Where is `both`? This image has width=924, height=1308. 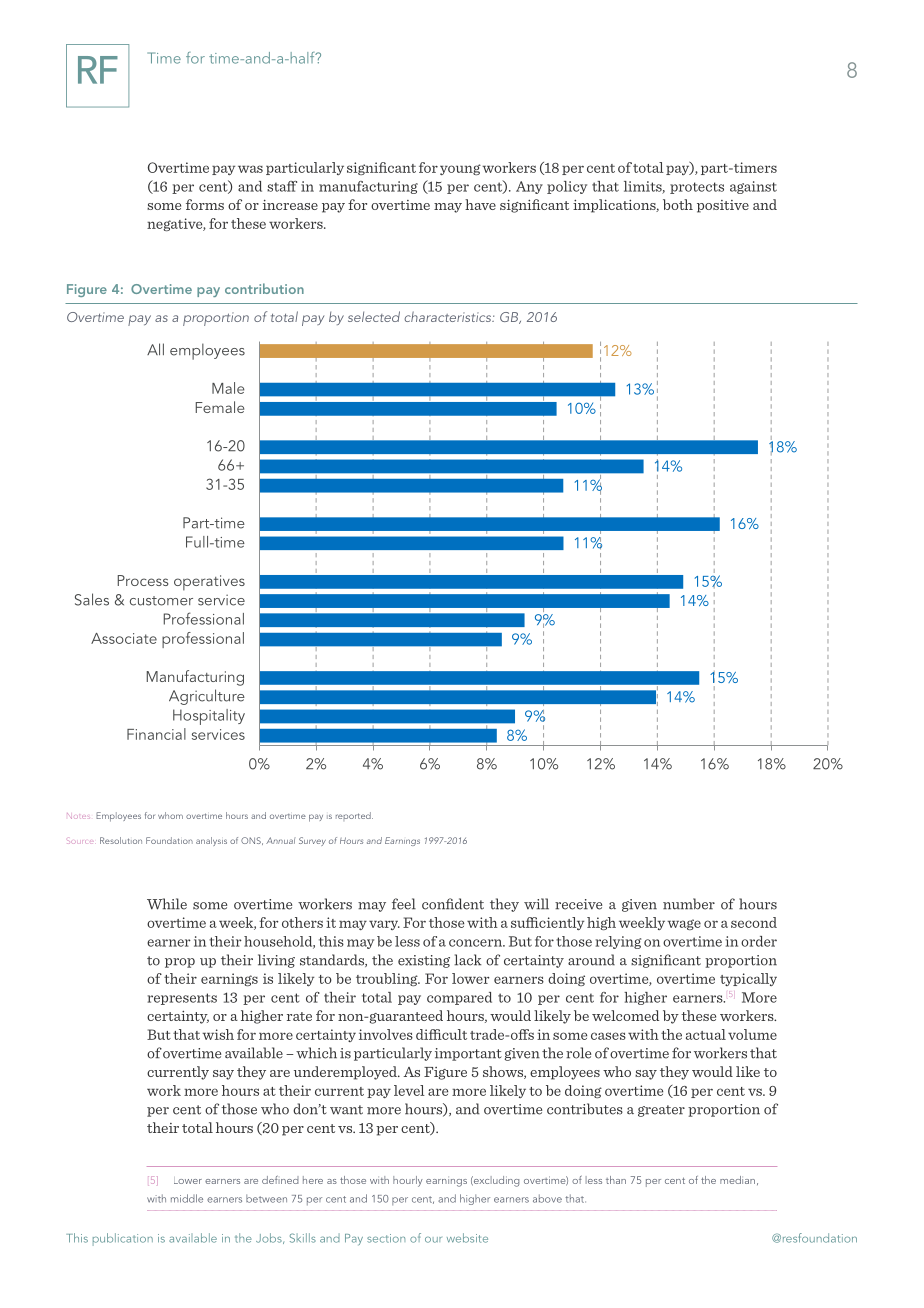 both is located at coordinates (678, 204).
